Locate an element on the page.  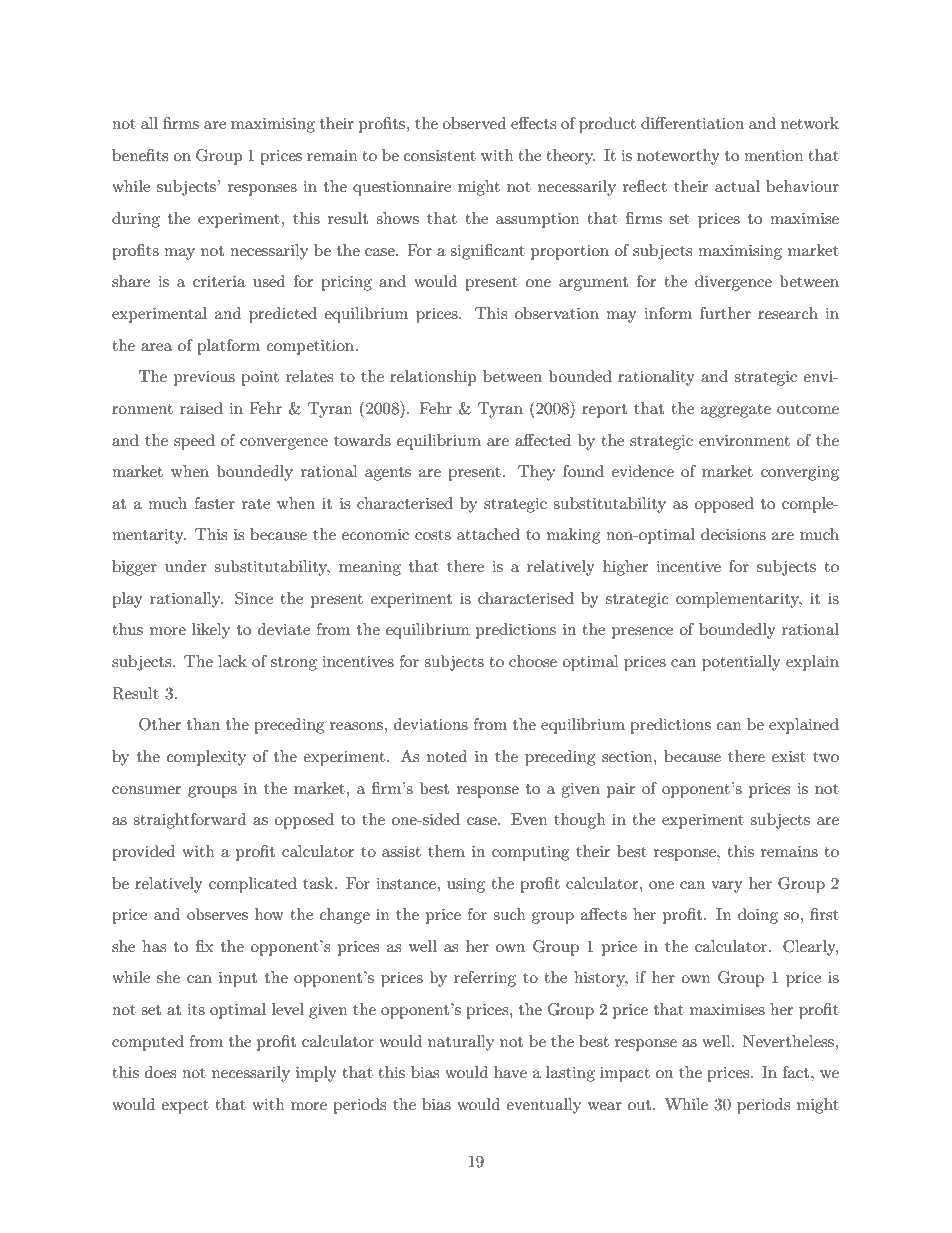
likely is located at coordinates (211, 631).
